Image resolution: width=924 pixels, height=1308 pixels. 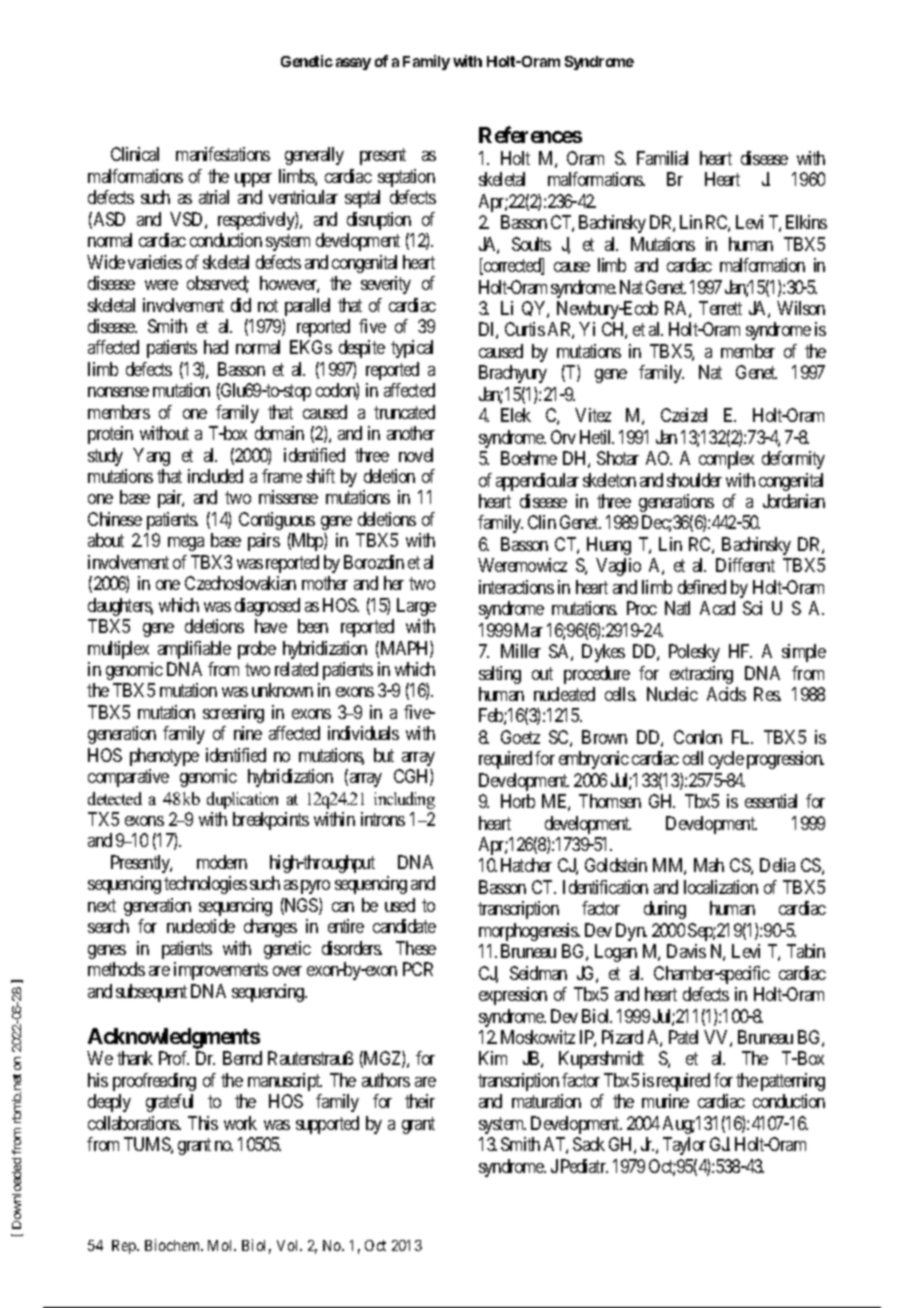 What do you see at coordinates (684, 1146) in the screenshot?
I see `Taylor` at bounding box center [684, 1146].
